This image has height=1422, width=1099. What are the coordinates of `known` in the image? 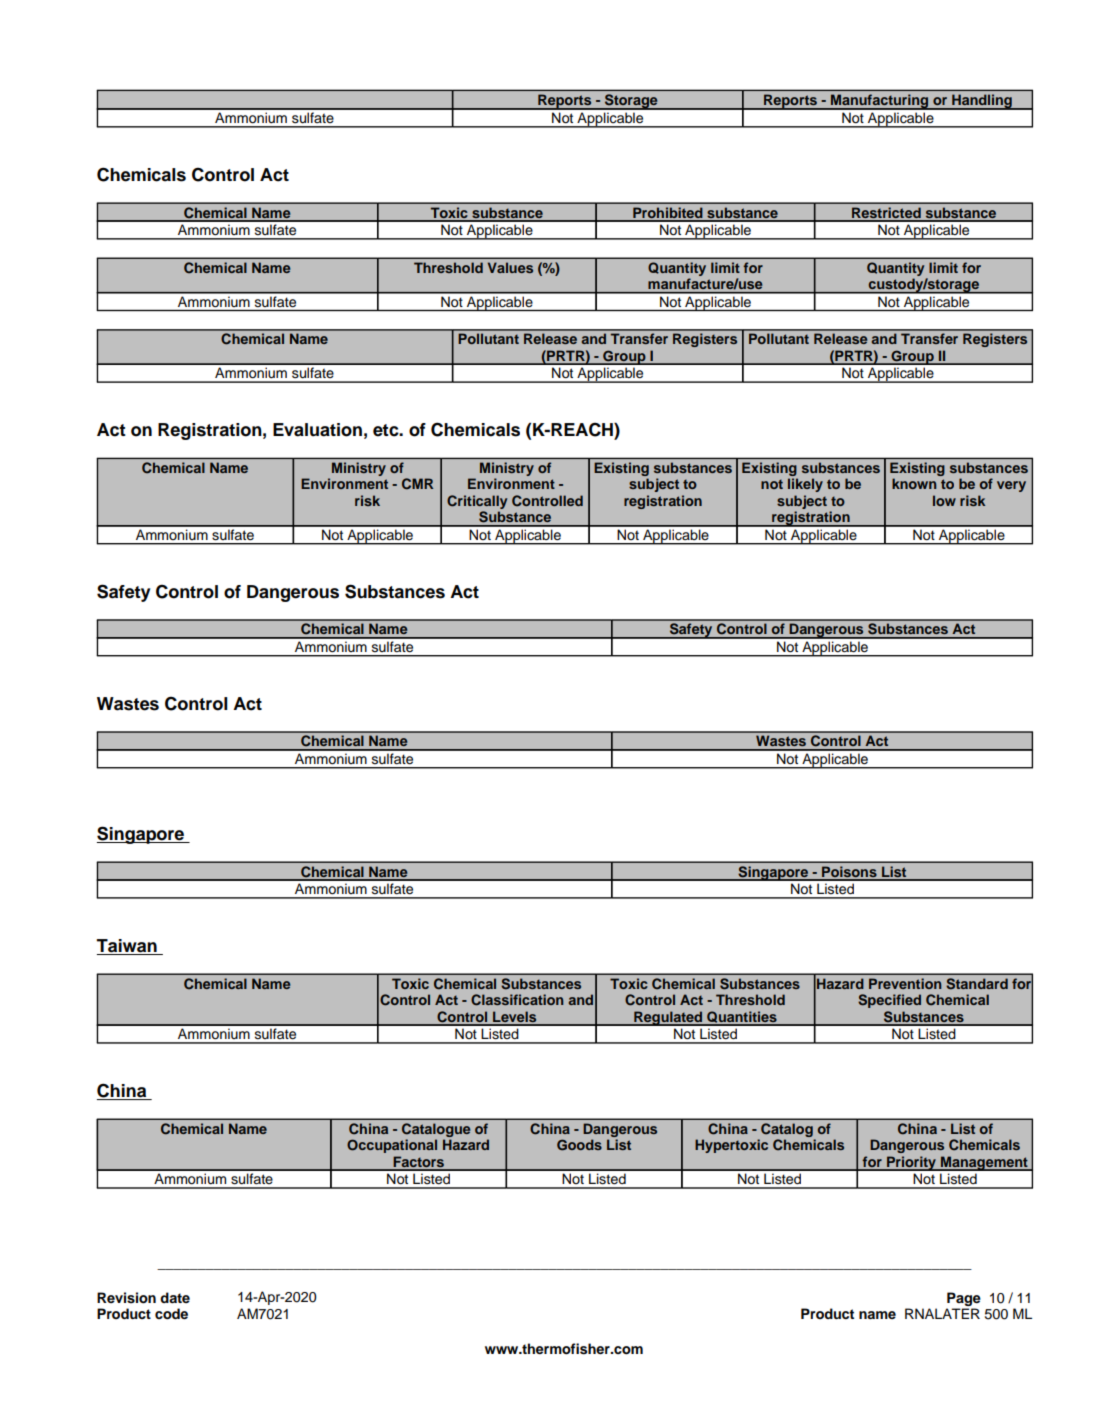 It's located at (914, 483).
